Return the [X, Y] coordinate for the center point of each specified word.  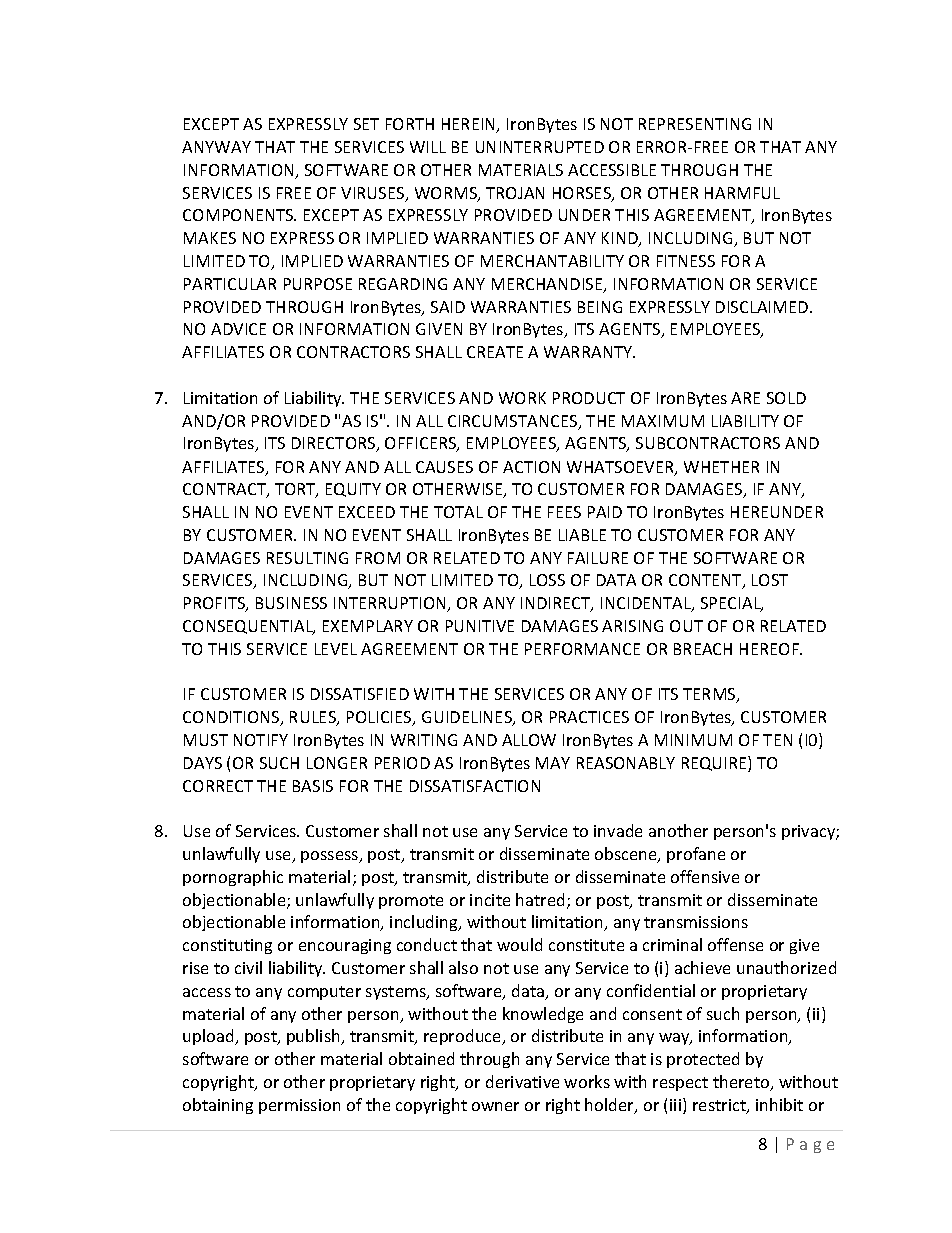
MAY [553, 763]
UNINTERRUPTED [540, 147]
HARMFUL [742, 193]
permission [299, 1106]
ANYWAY [216, 147]
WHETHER [721, 467]
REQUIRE [715, 764]
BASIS [313, 786]
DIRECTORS [335, 444]
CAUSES [444, 467]
